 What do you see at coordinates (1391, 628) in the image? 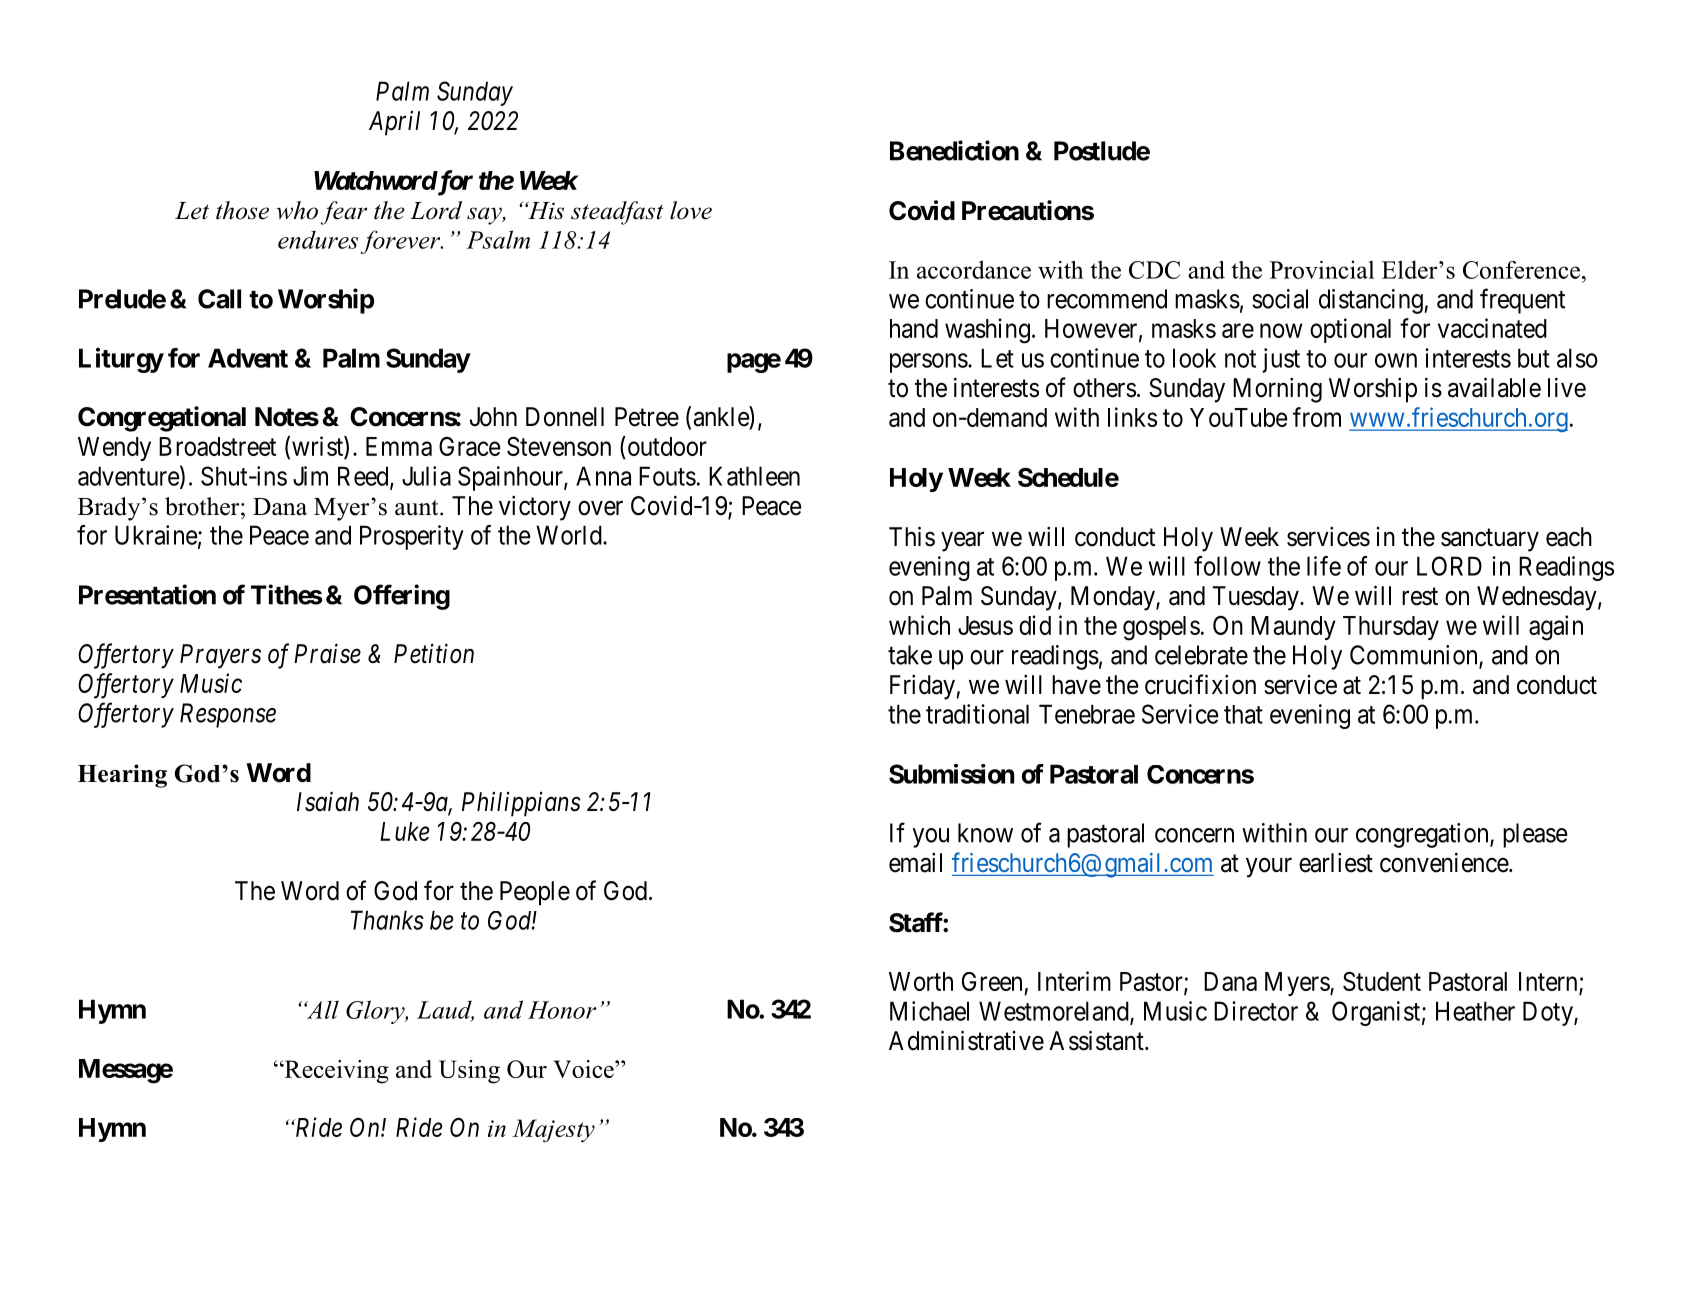
I see `Thursday` at bounding box center [1391, 628].
